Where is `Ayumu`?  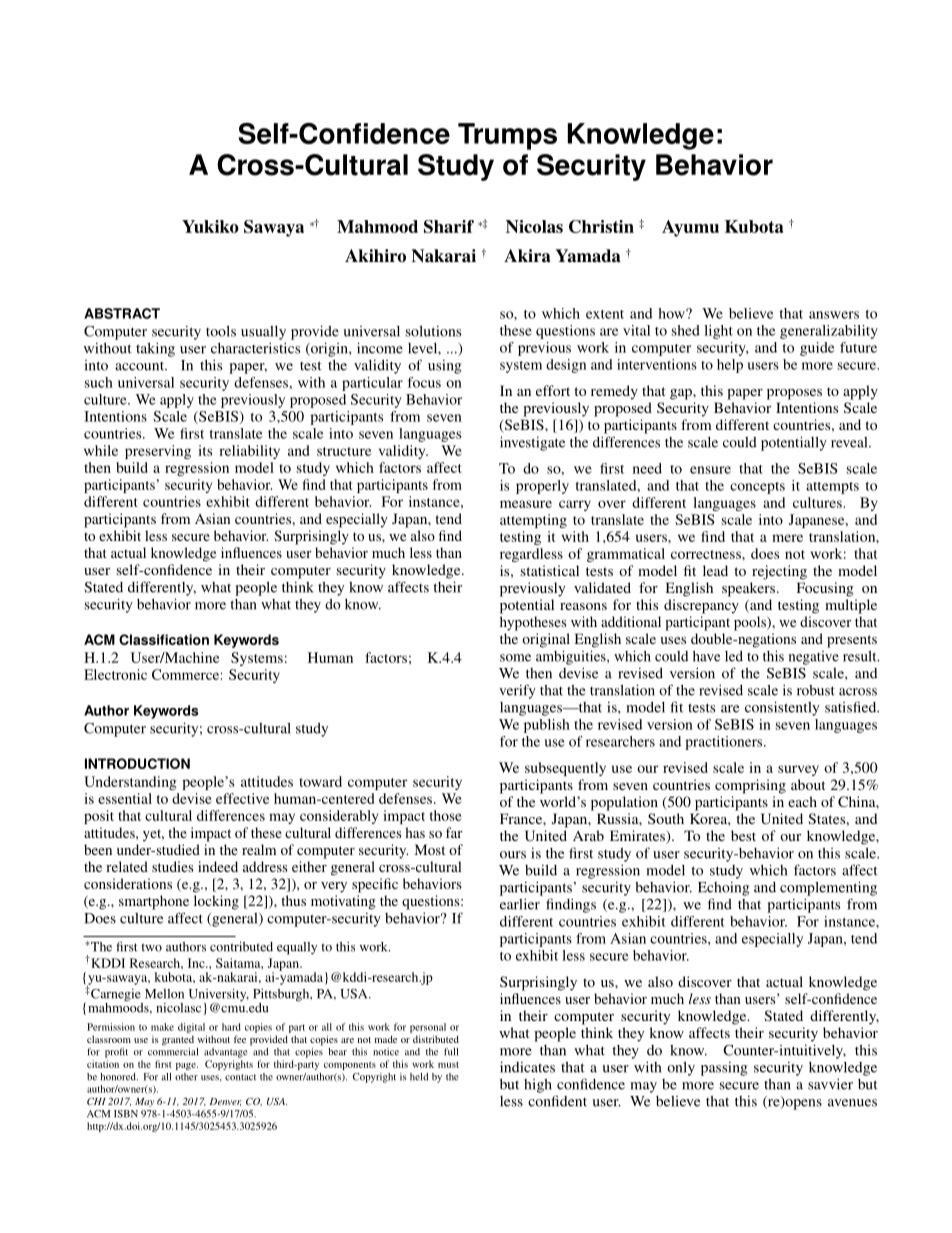 Ayumu is located at coordinates (690, 228).
